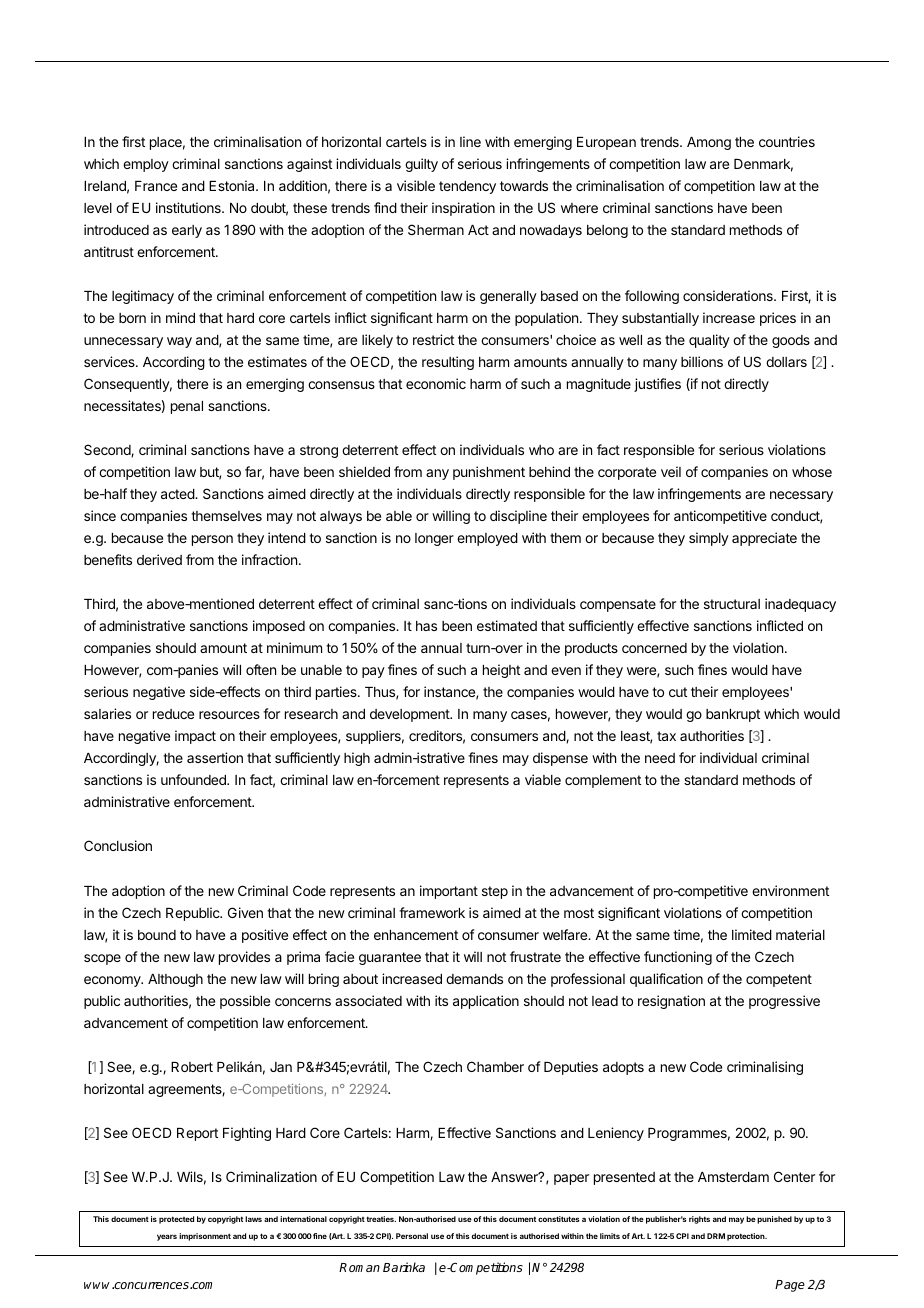 The image size is (924, 1308). Describe the element at coordinates (436, 383) in the screenshot. I see `economic` at that location.
